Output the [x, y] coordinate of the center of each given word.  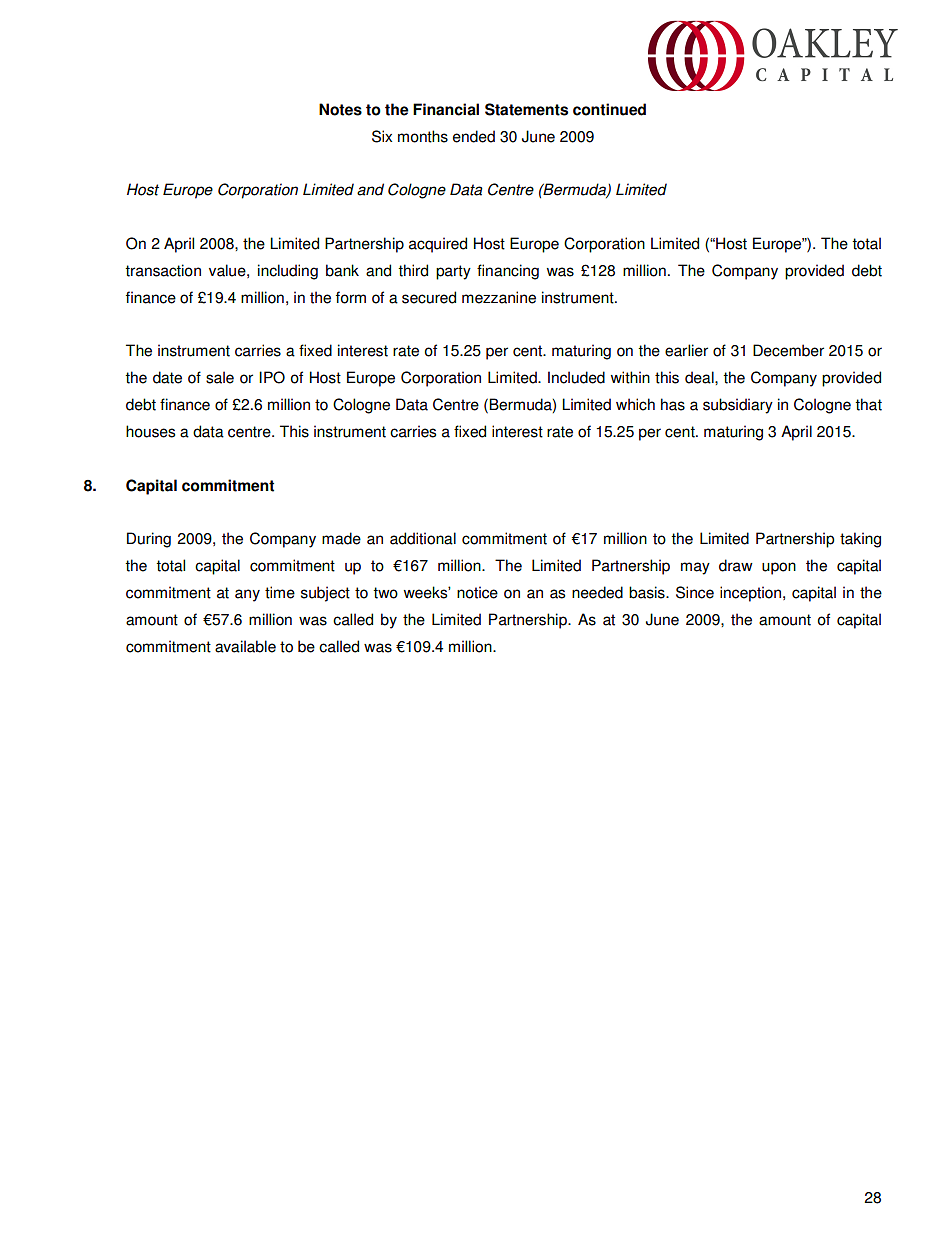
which [635, 404]
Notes [340, 109]
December [788, 350]
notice [477, 592]
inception [752, 594]
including [288, 272]
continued [609, 109]
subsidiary [738, 406]
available [245, 646]
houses [150, 431]
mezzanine [499, 297]
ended [474, 136]
